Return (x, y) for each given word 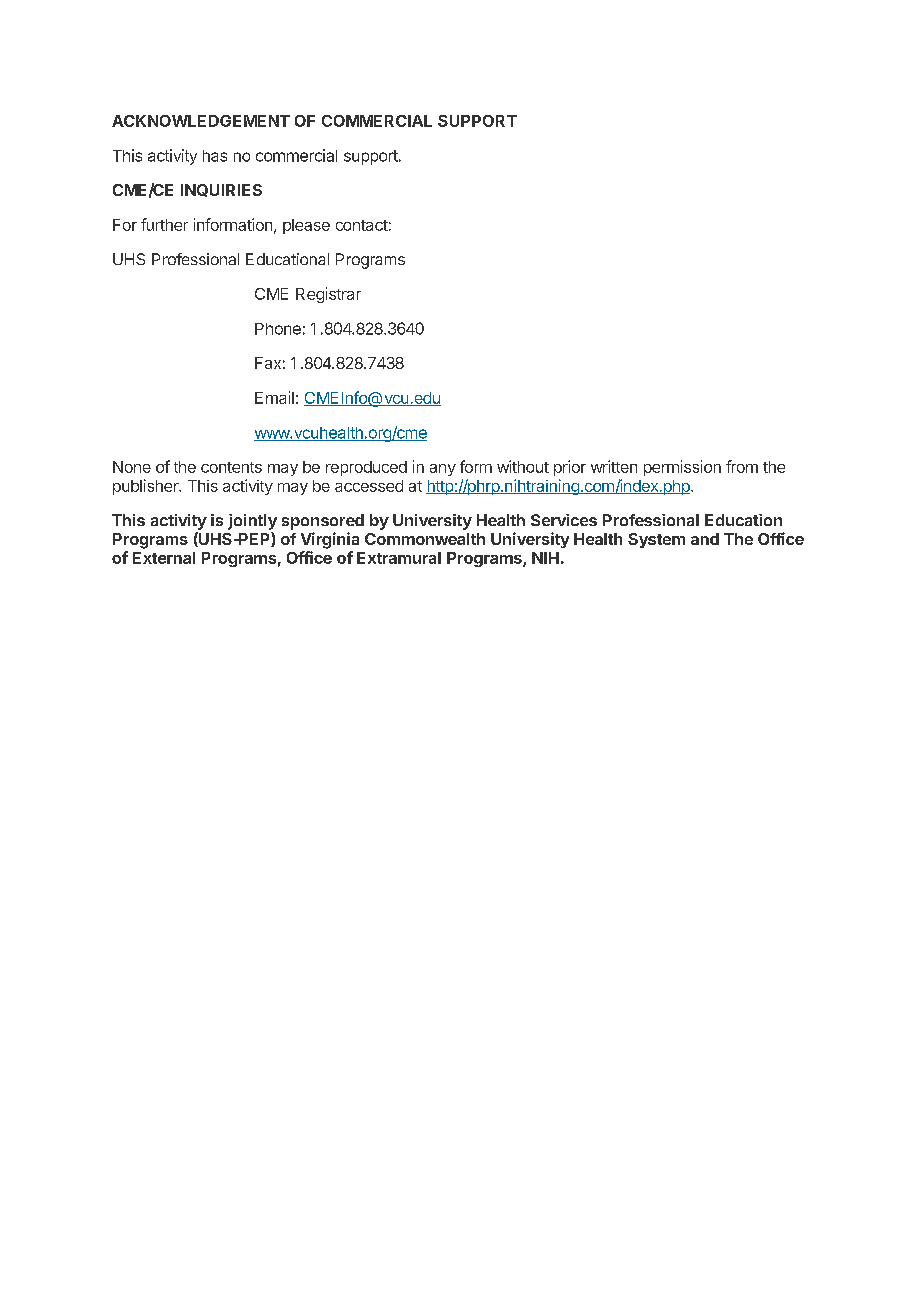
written (614, 466)
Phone (278, 329)
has (215, 156)
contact (362, 225)
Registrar (328, 295)
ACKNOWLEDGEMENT (201, 121)
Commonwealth (425, 539)
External (164, 558)
